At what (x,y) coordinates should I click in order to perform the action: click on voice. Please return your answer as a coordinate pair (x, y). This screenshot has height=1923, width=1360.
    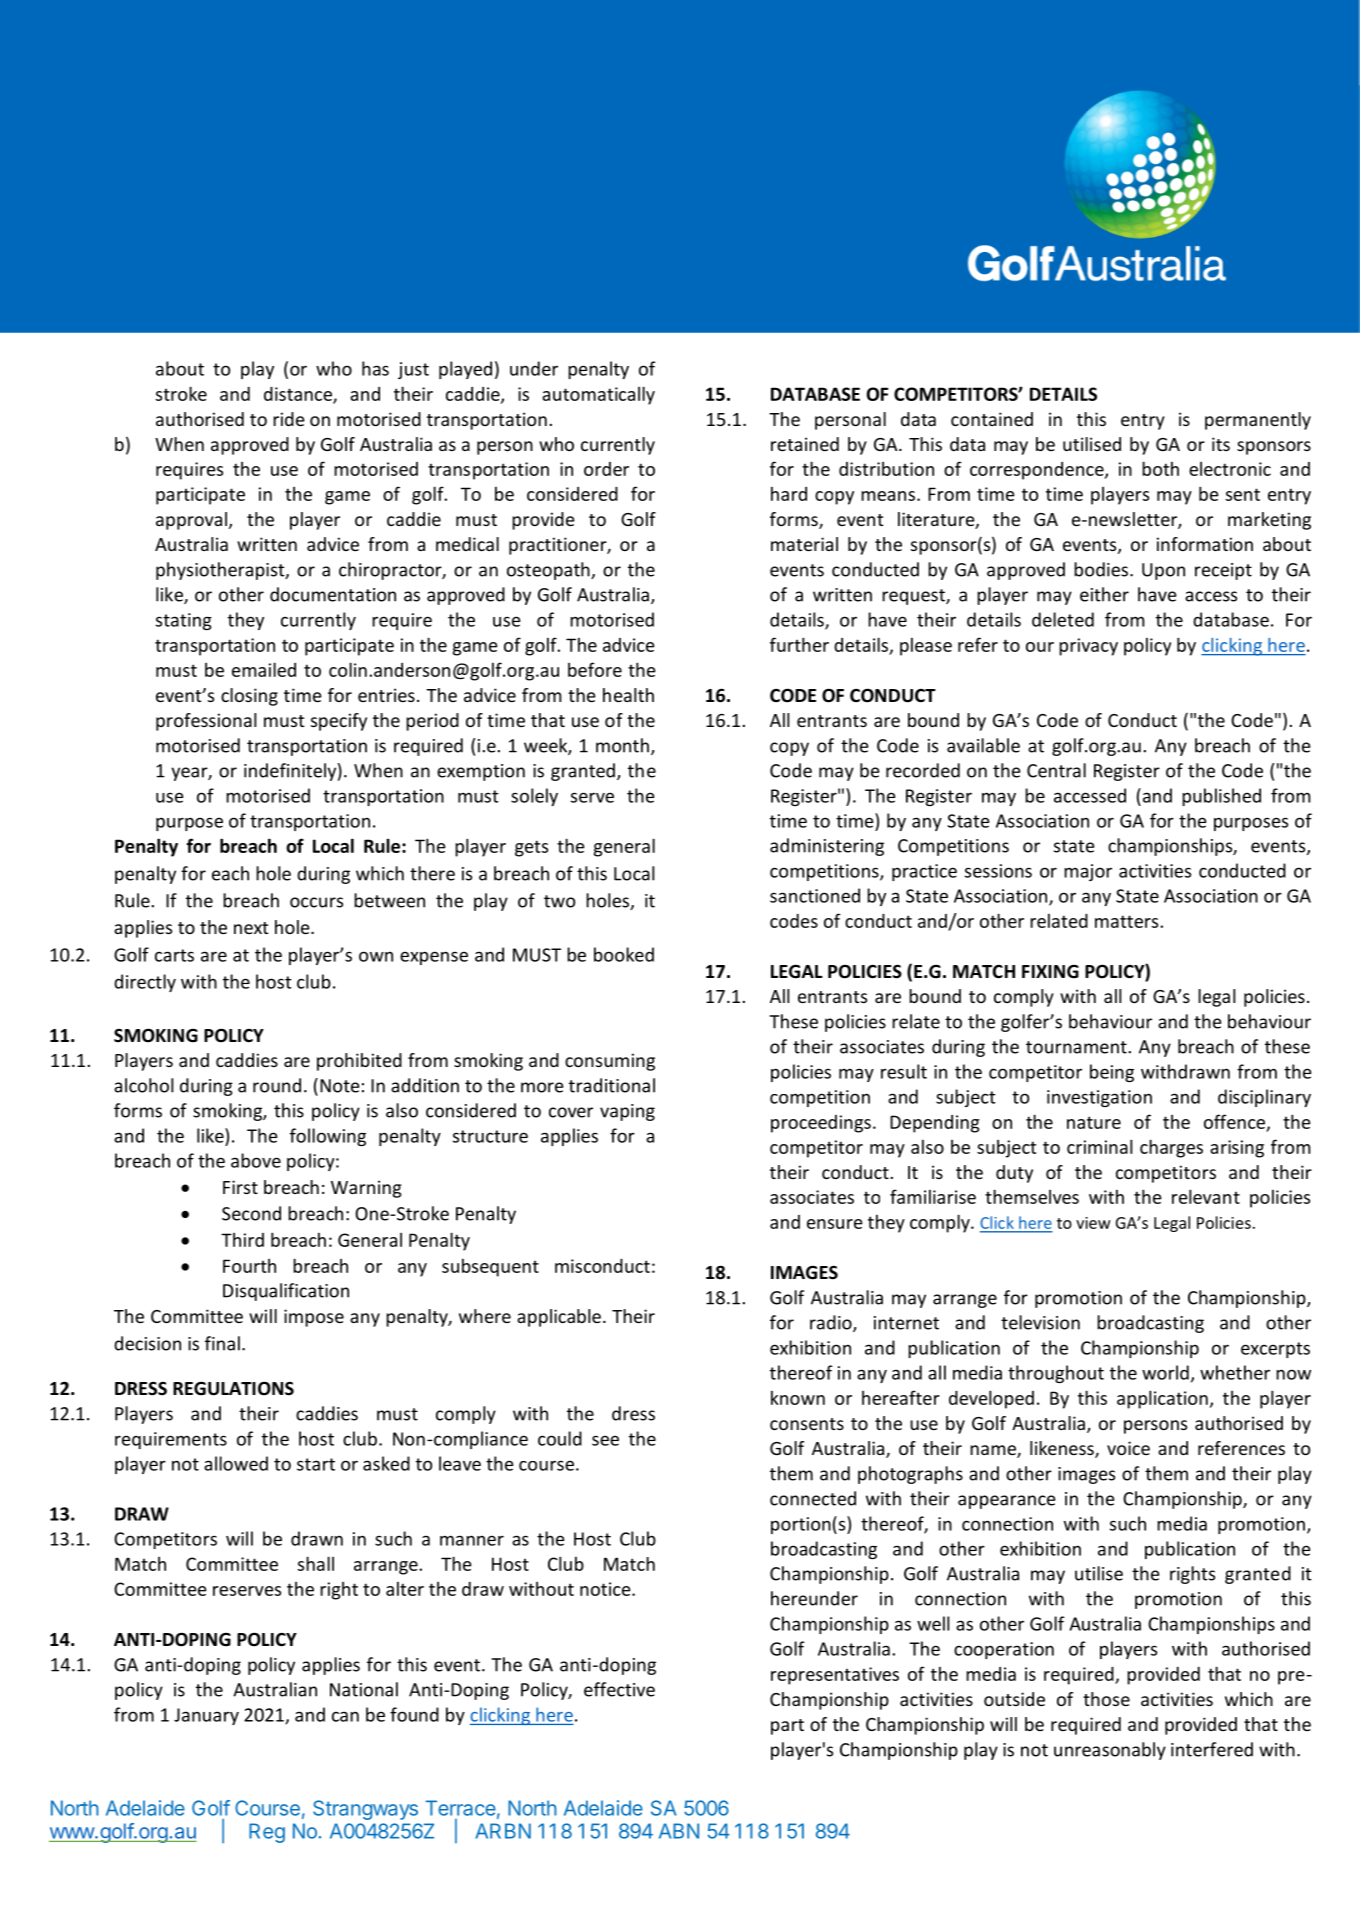
    Looking at the image, I should click on (1128, 1448).
